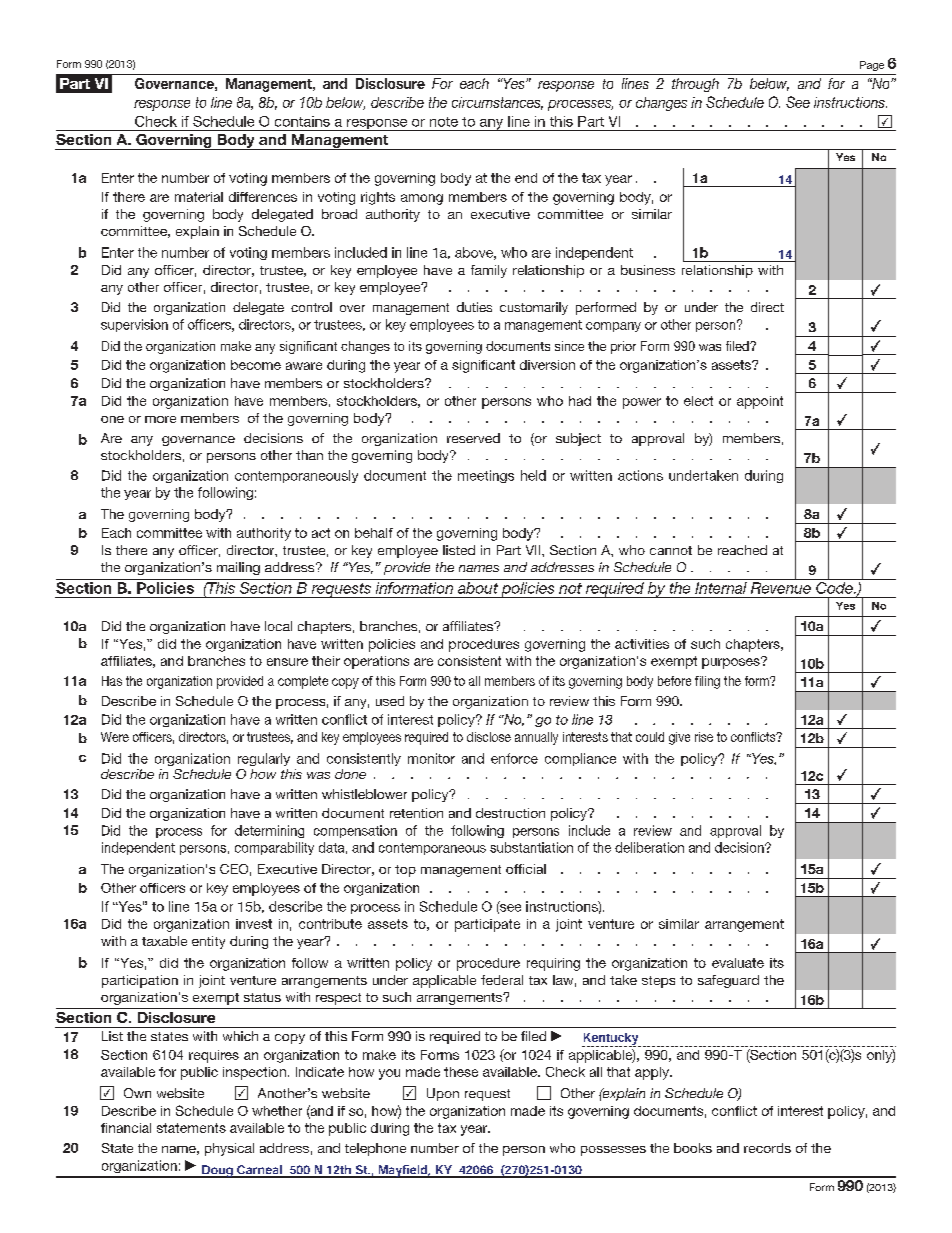  What do you see at coordinates (732, 663) in the screenshot?
I see `purposes` at bounding box center [732, 663].
